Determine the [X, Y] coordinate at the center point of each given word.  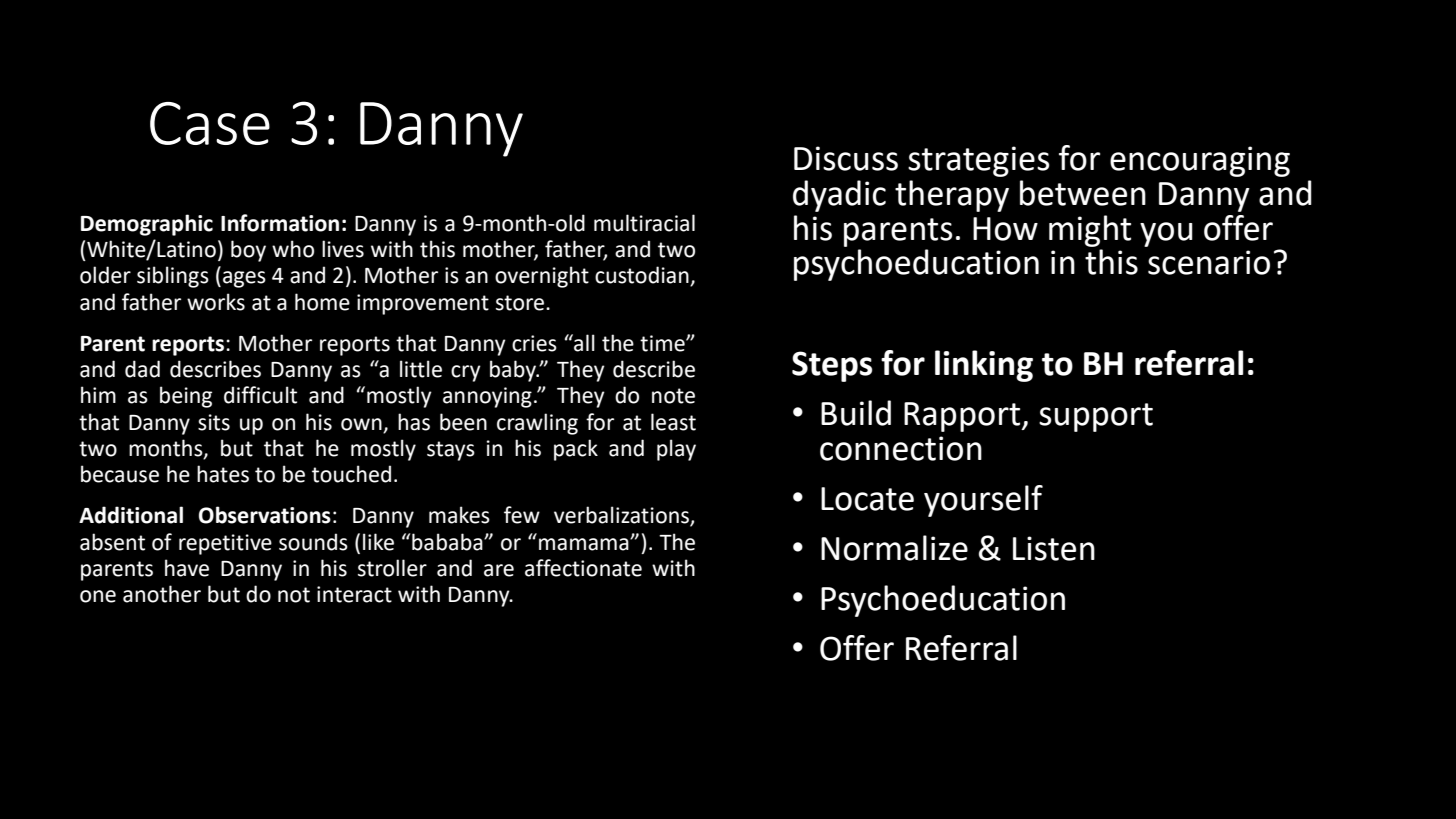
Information [280, 223]
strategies [979, 161]
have [187, 568]
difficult [260, 395]
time [663, 343]
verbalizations [622, 516]
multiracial [644, 223]
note [673, 396]
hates [223, 474]
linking [984, 366]
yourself [983, 501]
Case [210, 123]
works [216, 302]
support [1096, 417]
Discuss [846, 158]
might [1090, 231]
